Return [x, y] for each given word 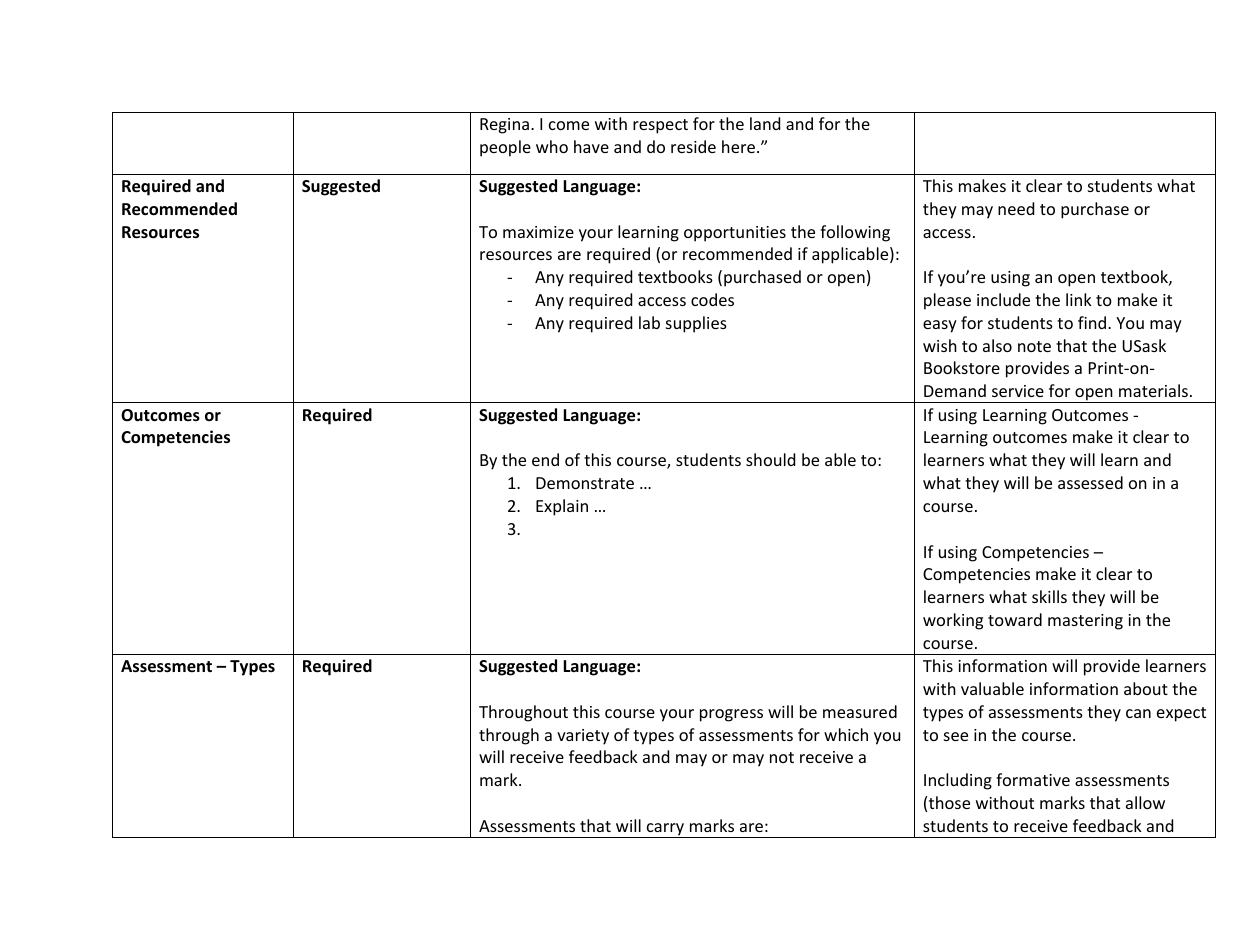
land [765, 123]
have [591, 146]
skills [1049, 596]
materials [1153, 390]
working [953, 621]
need [1016, 208]
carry [665, 830]
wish [940, 345]
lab [649, 322]
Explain [562, 507]
